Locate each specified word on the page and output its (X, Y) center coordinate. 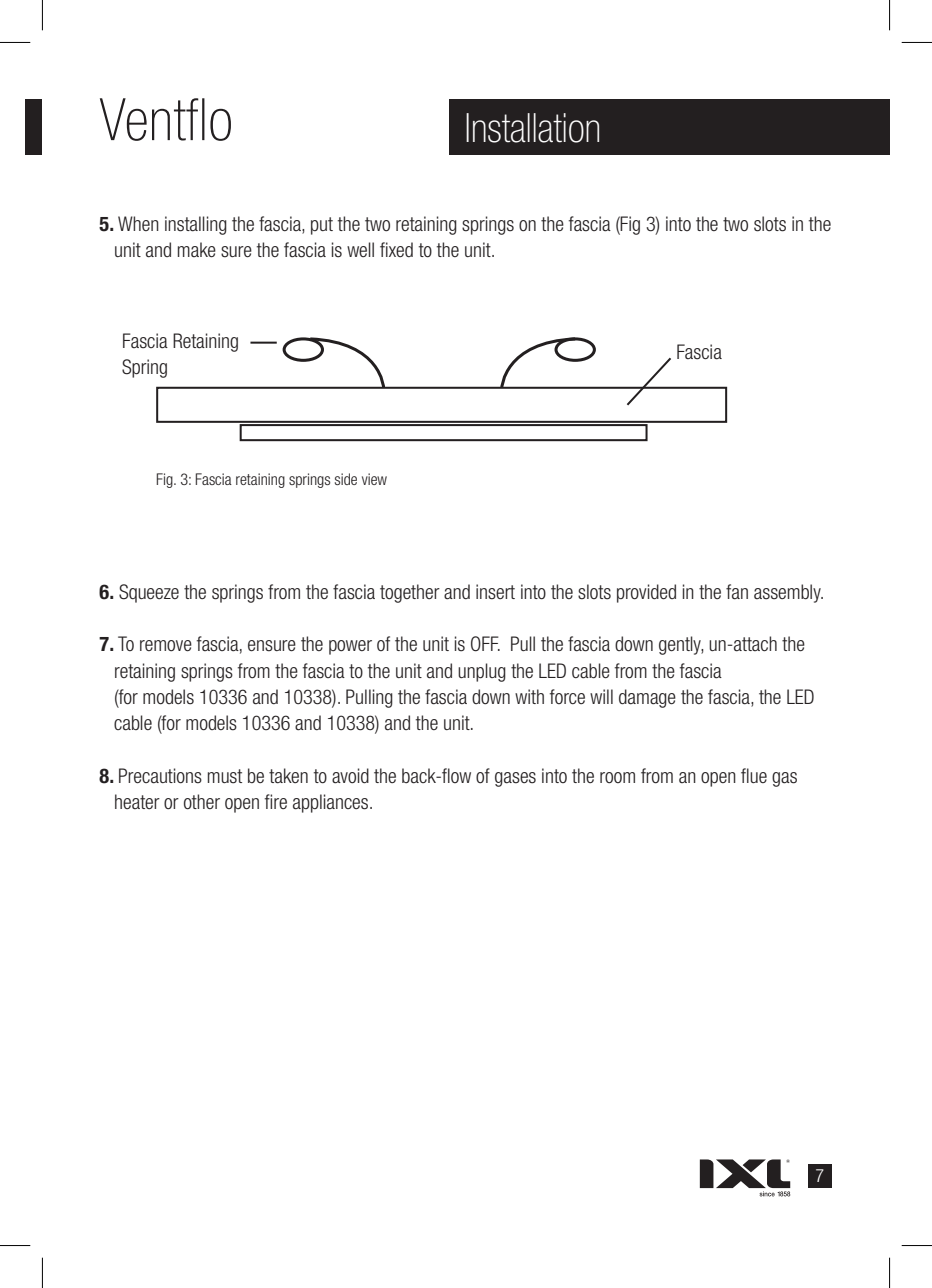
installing (196, 225)
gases (515, 779)
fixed (396, 249)
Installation (532, 128)
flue (754, 775)
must (225, 776)
